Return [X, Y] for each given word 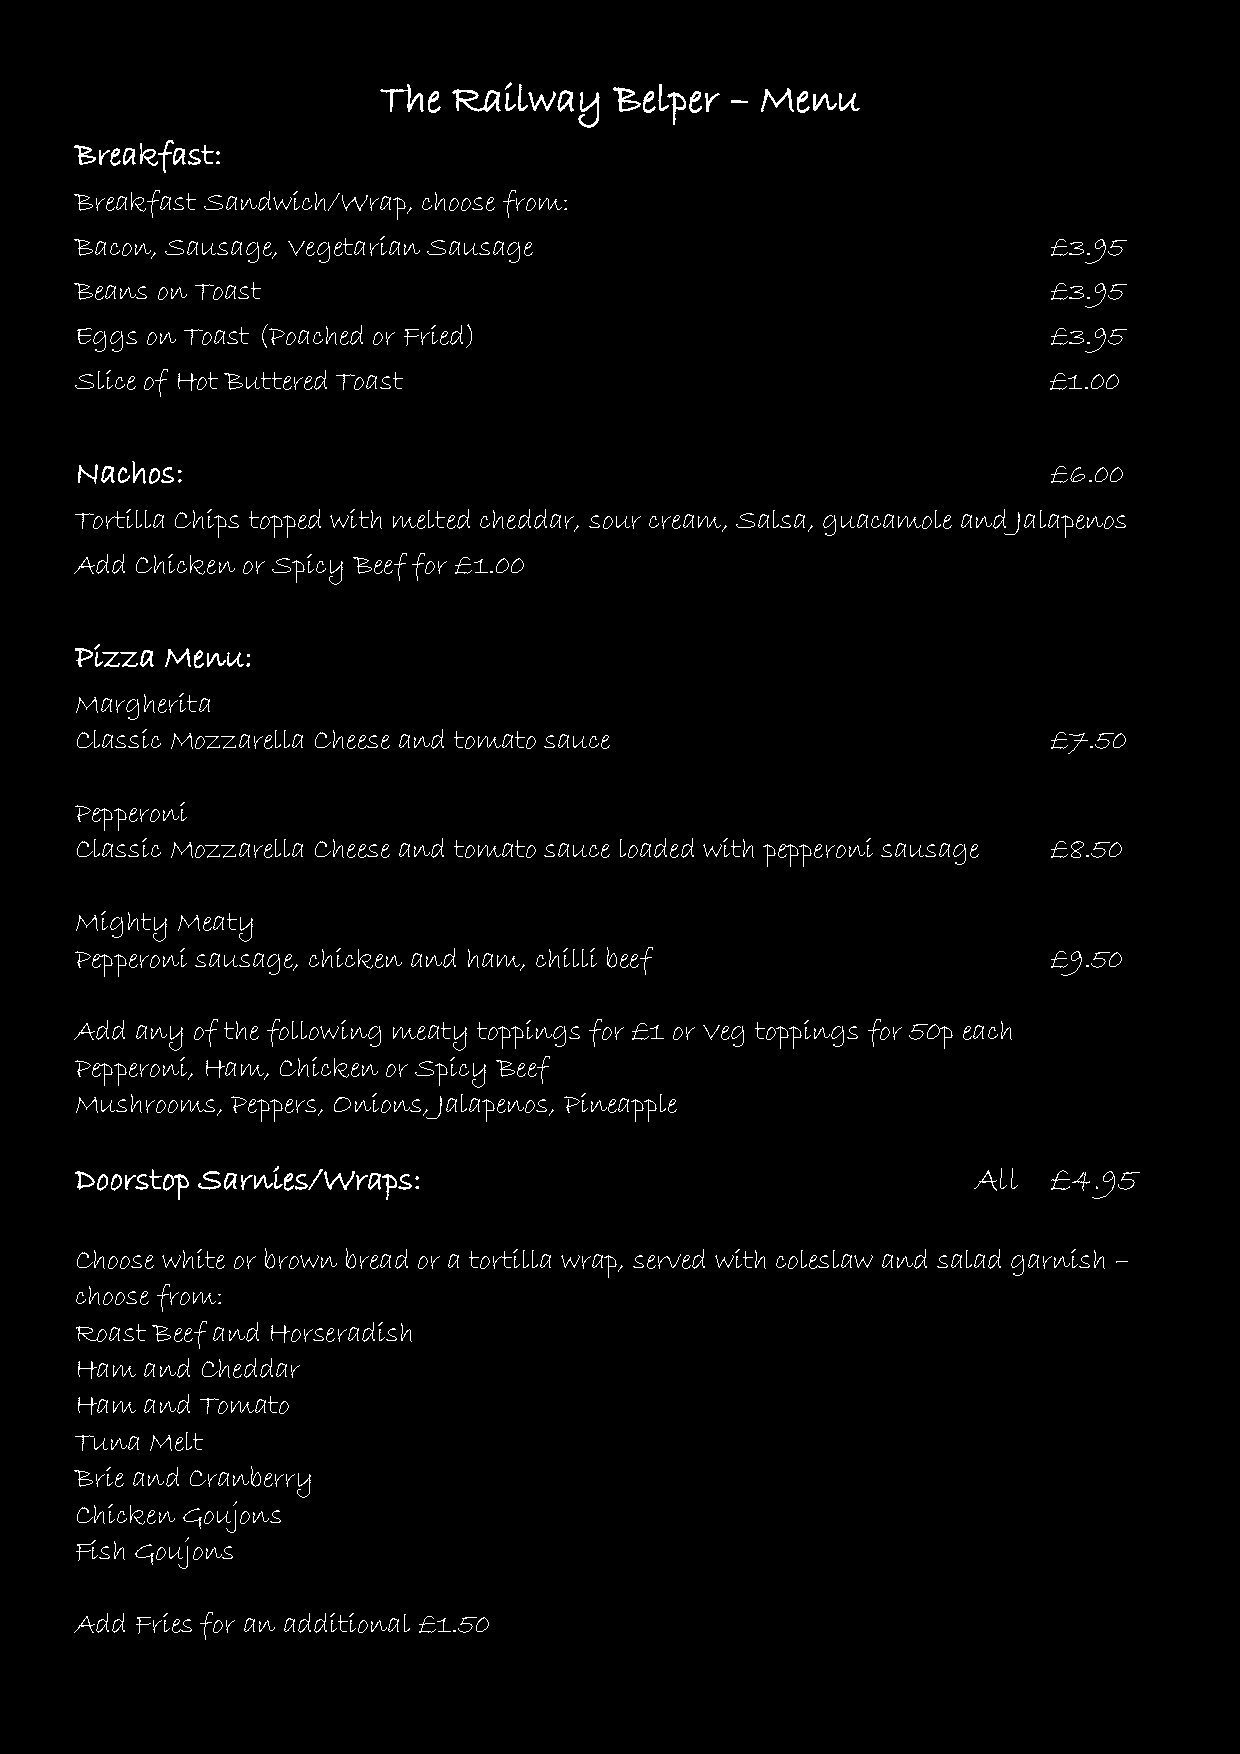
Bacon [114, 248]
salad [969, 1259]
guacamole [887, 523]
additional [347, 1623]
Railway [526, 105]
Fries [164, 1623]
